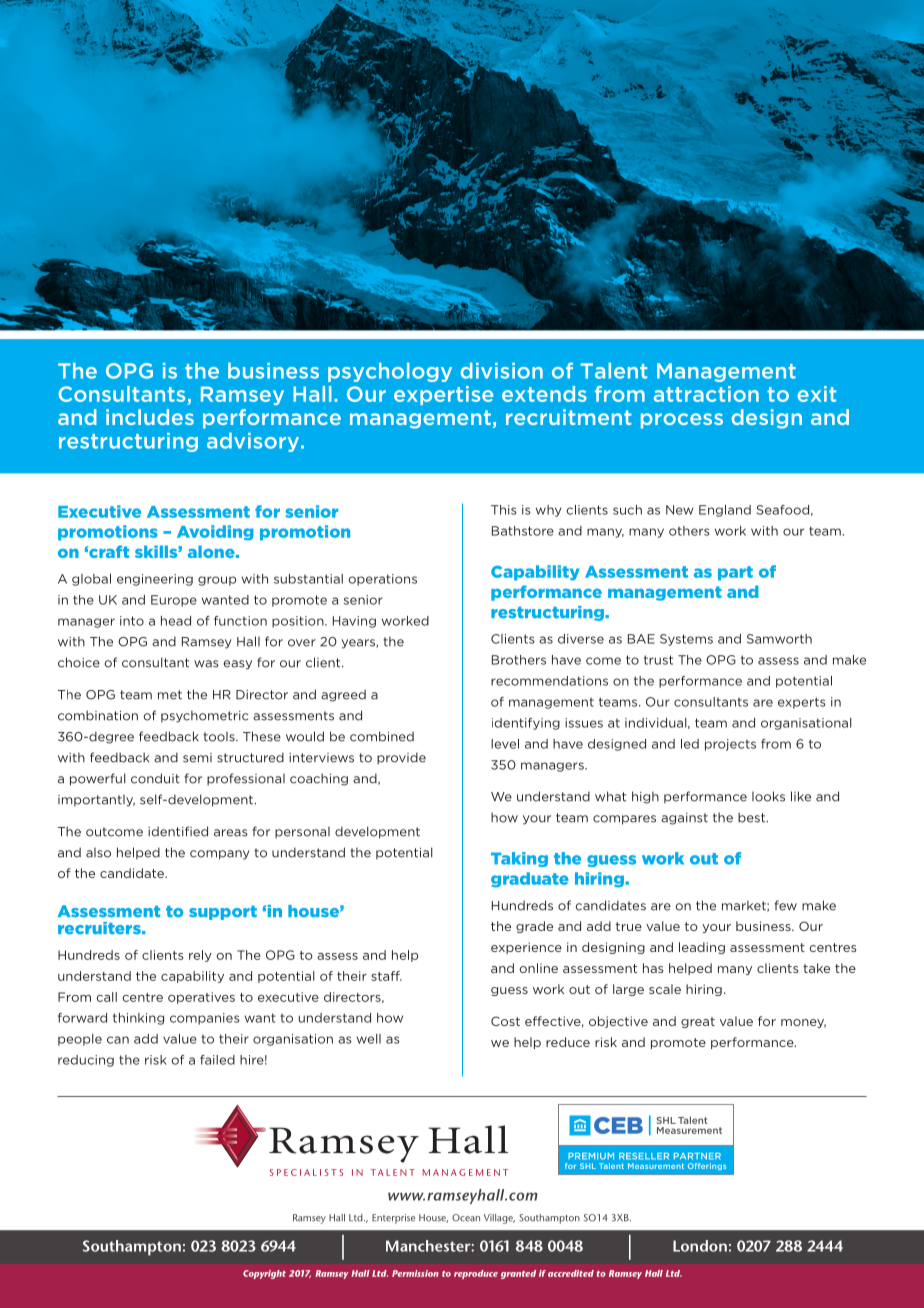 The width and height of the page is (924, 1308). Describe the element at coordinates (264, 1274) in the page. I see `Copyright` at that location.
